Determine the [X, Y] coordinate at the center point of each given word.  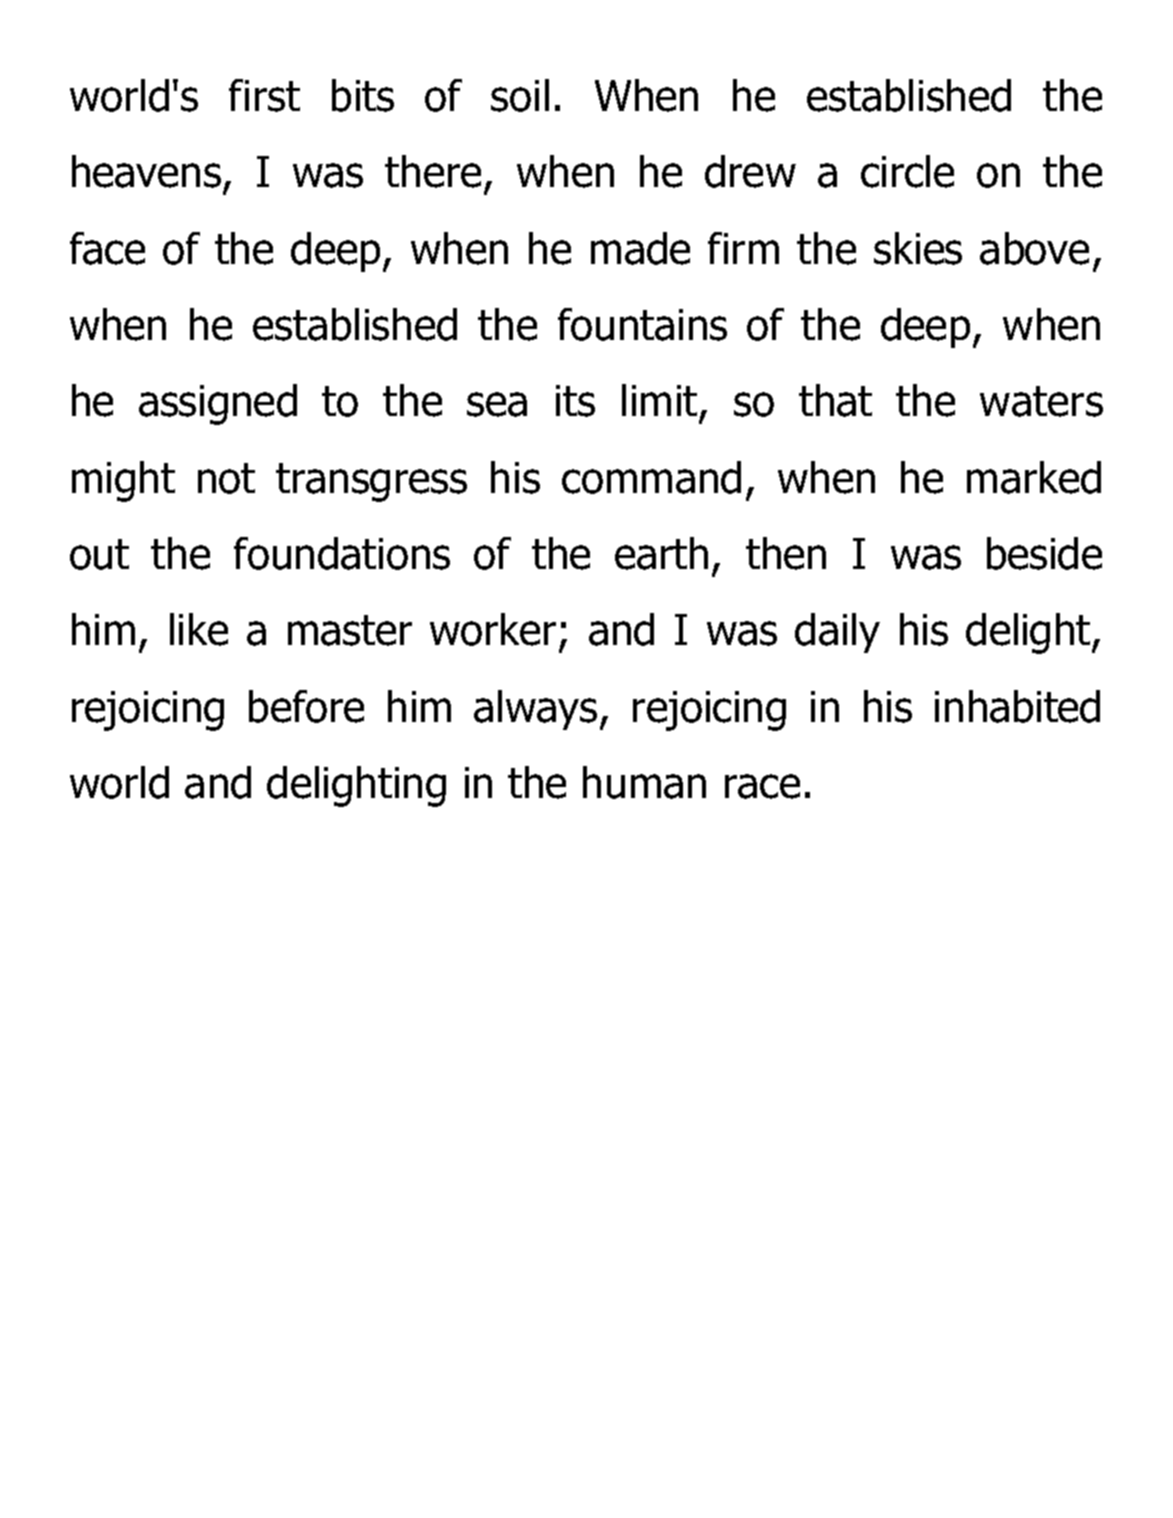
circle [907, 171]
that [835, 400]
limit [659, 400]
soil [520, 95]
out [99, 554]
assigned [218, 404]
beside [1044, 553]
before [306, 706]
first [264, 95]
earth [661, 553]
